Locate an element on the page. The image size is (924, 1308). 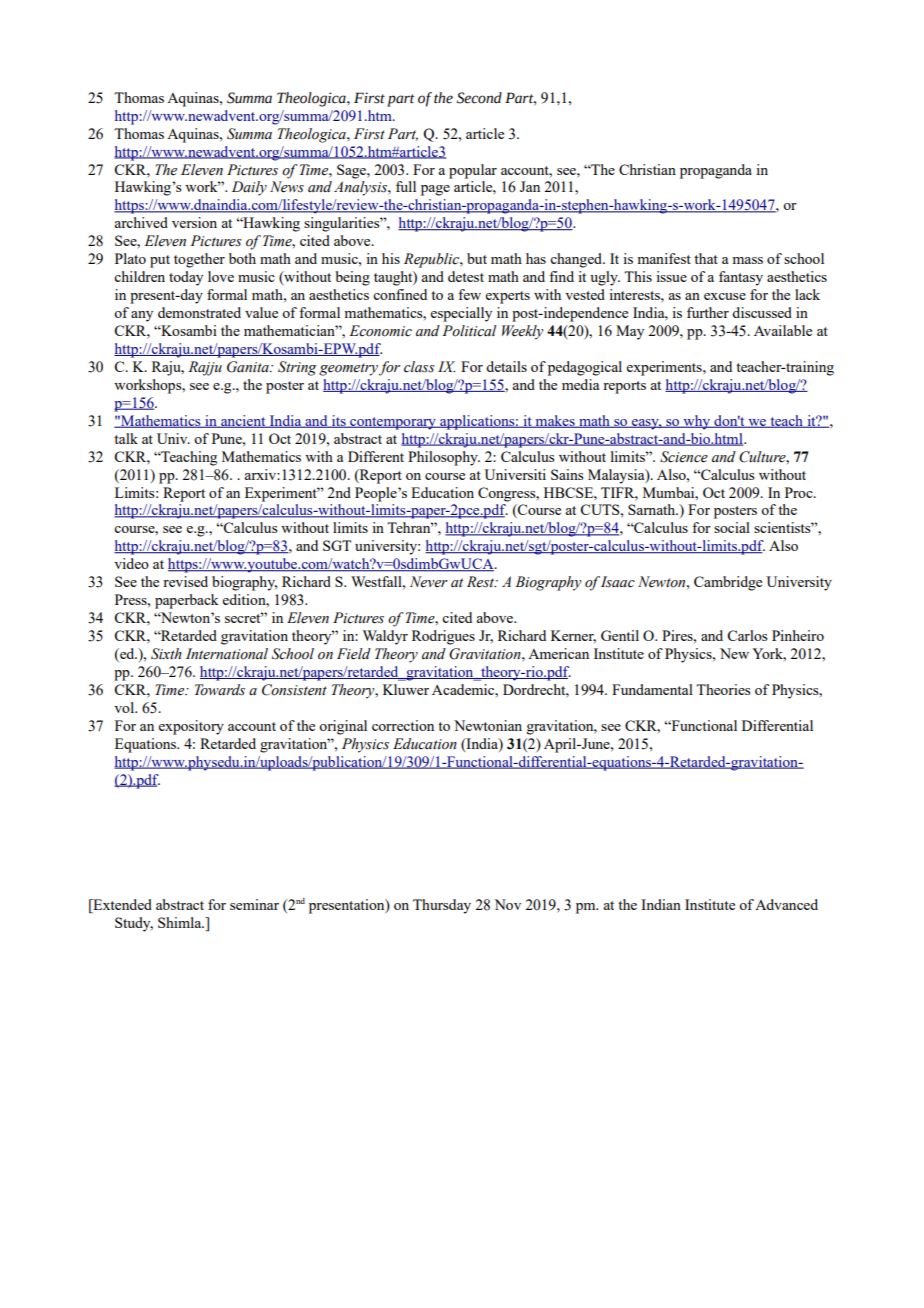
seminar is located at coordinates (254, 904).
